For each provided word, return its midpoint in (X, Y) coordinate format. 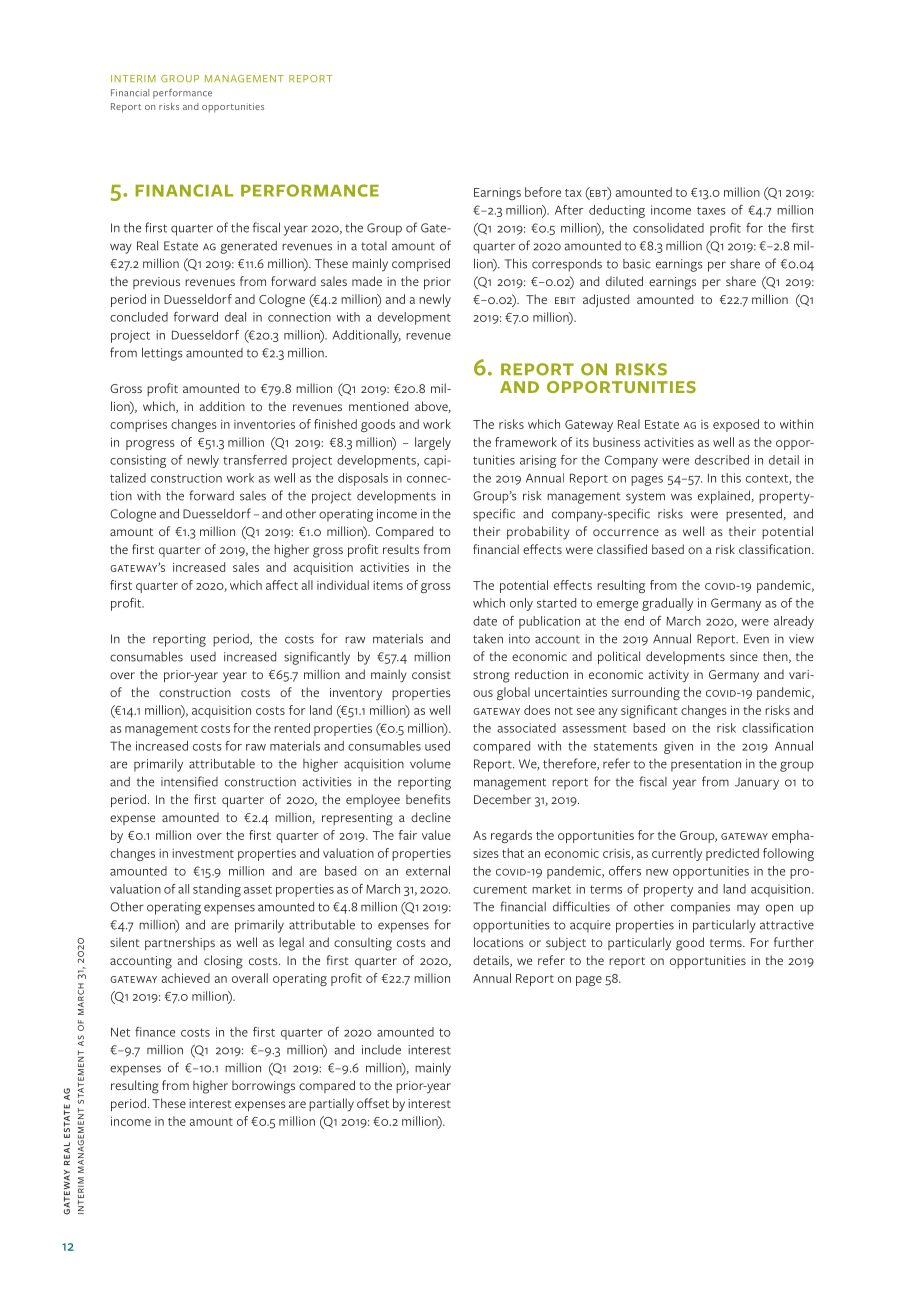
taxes (711, 210)
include (381, 1050)
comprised (421, 264)
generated (248, 247)
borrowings (263, 1087)
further (794, 942)
